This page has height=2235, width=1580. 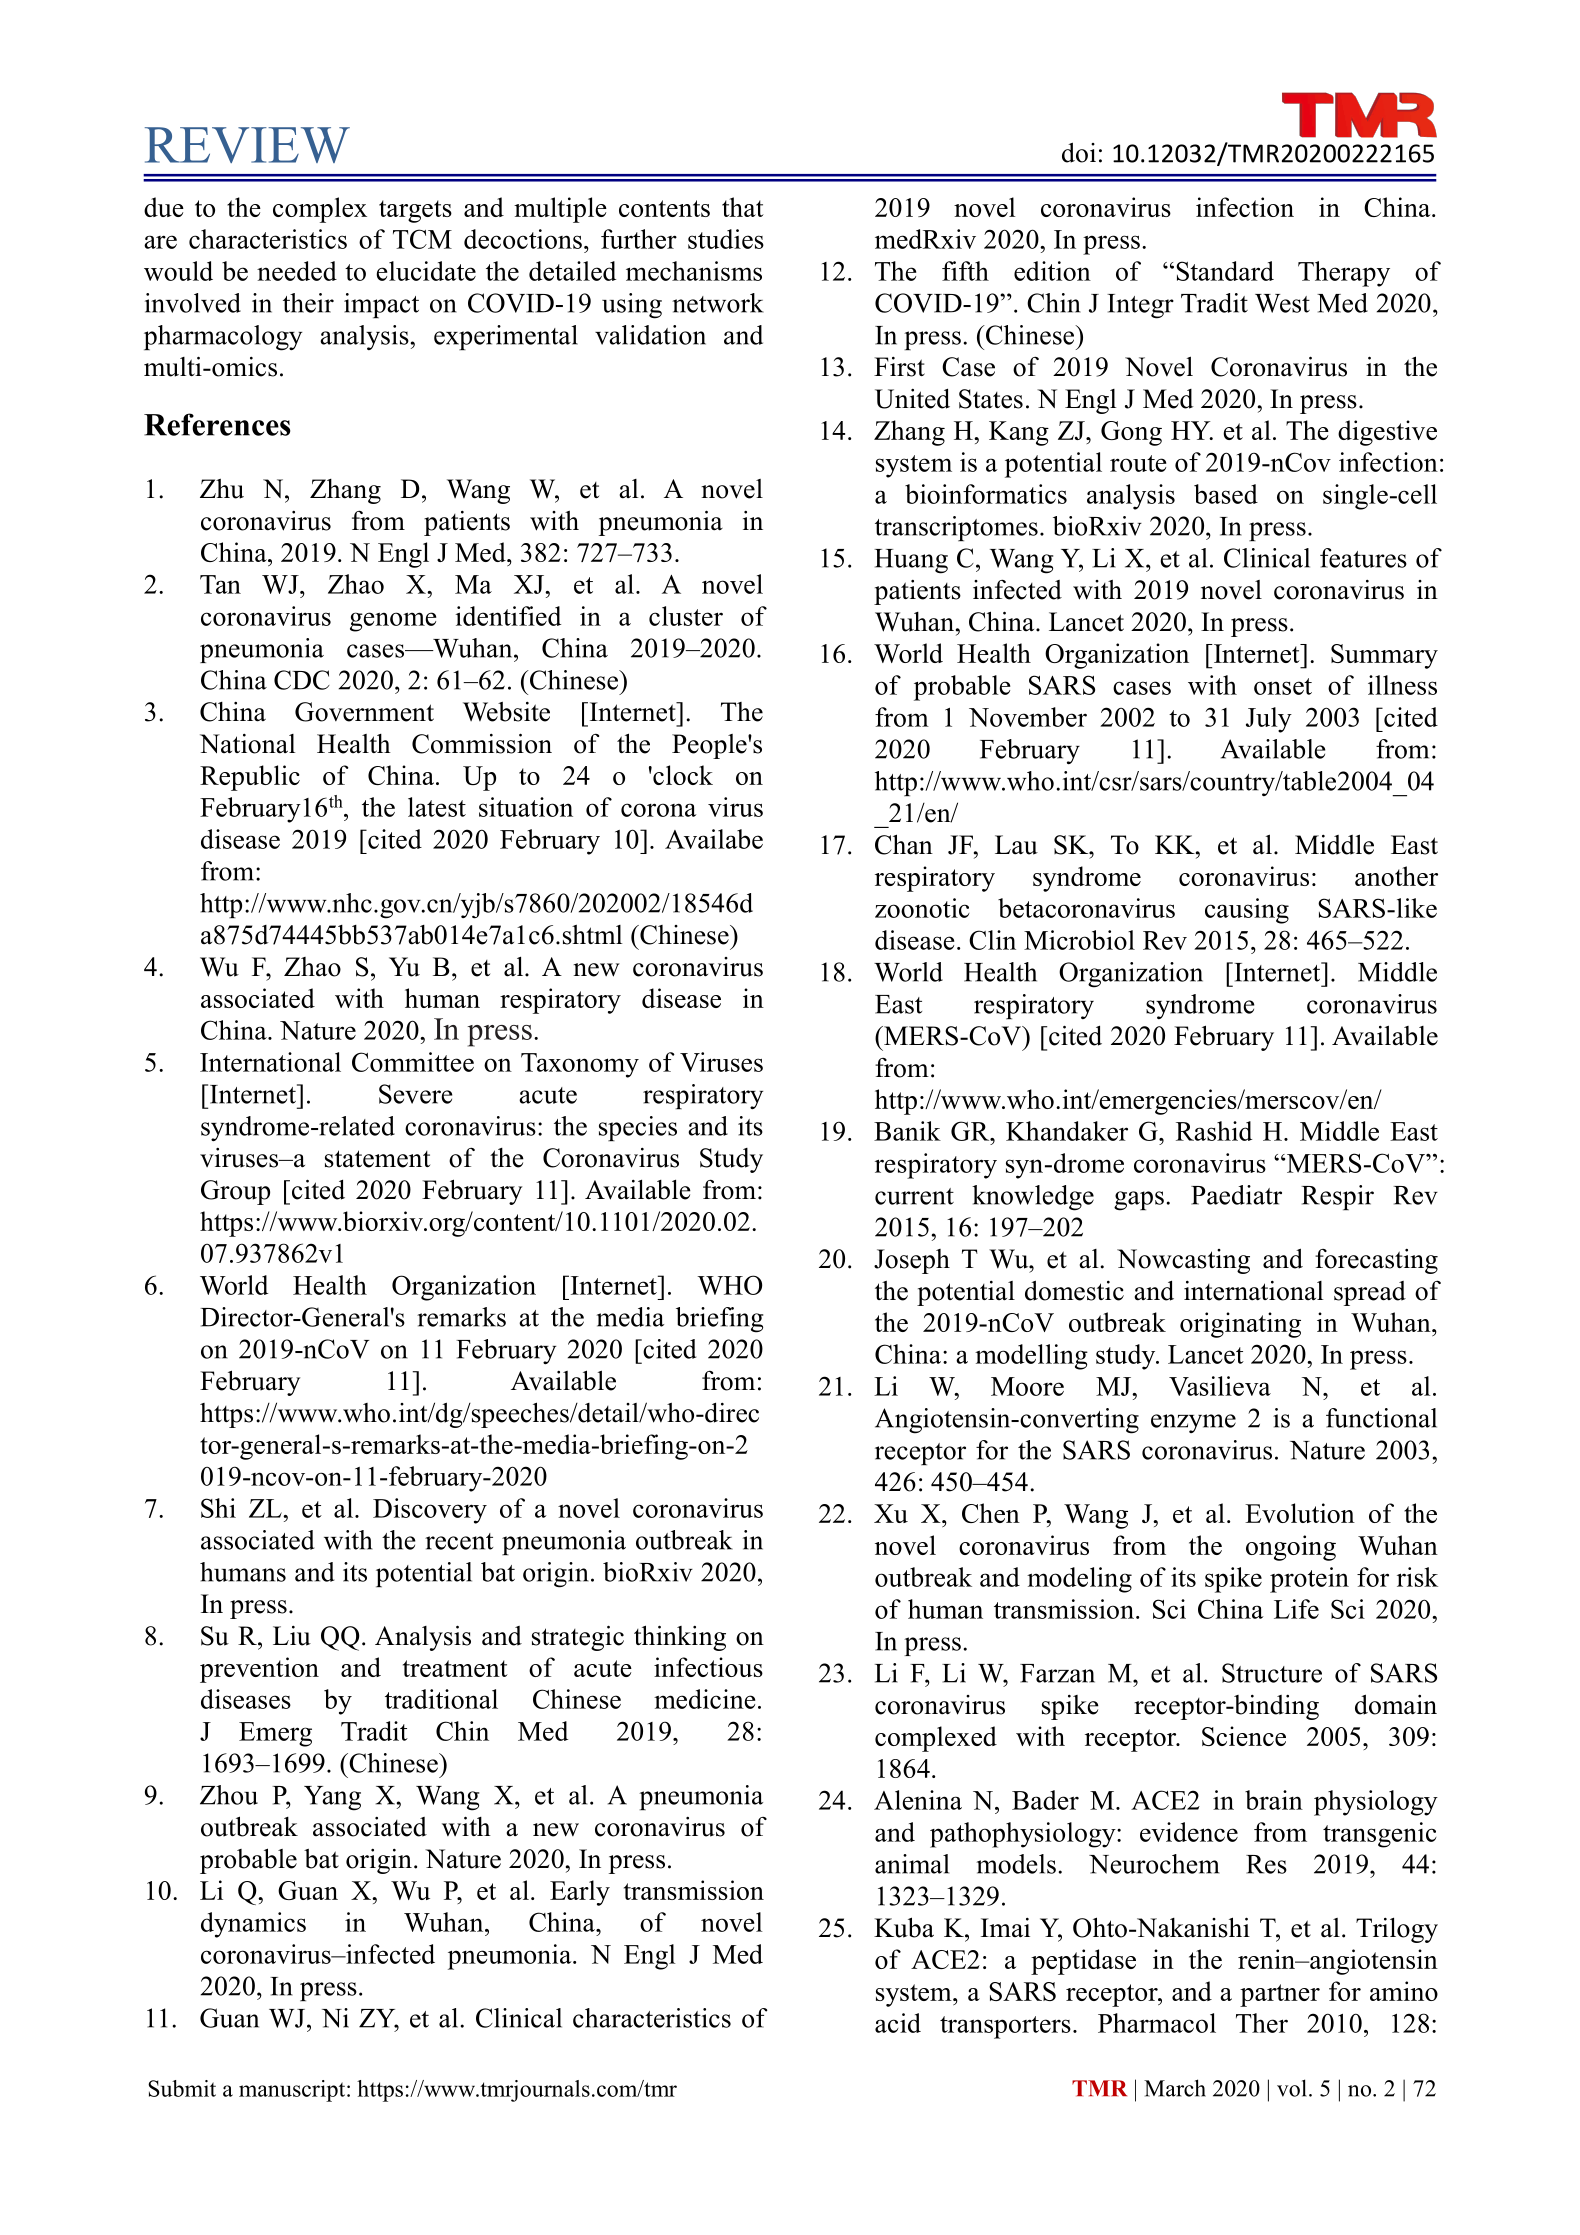 What do you see at coordinates (1225, 271) in the page?
I see `Standard` at bounding box center [1225, 271].
